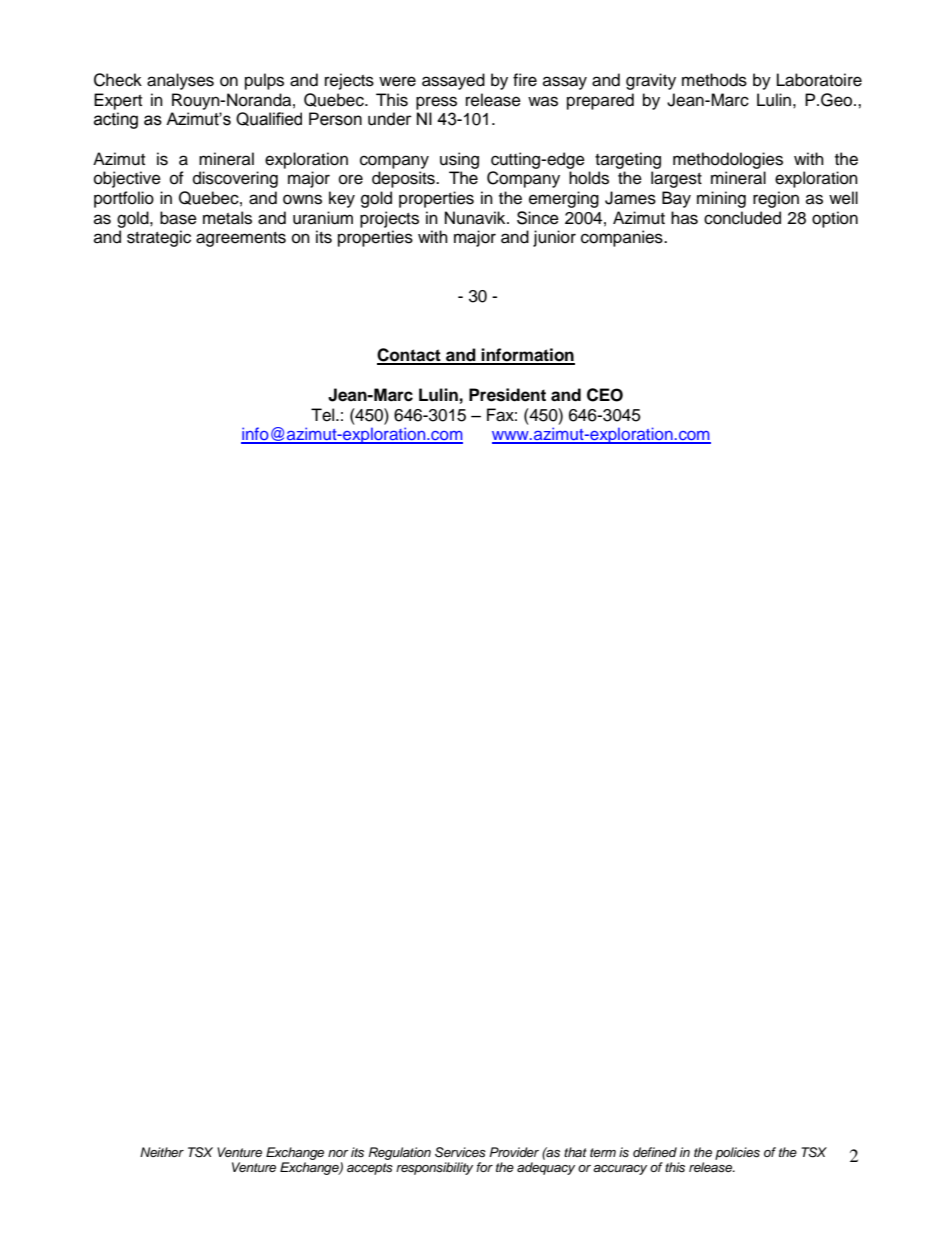  I want to click on Neither, so click(162, 1152).
